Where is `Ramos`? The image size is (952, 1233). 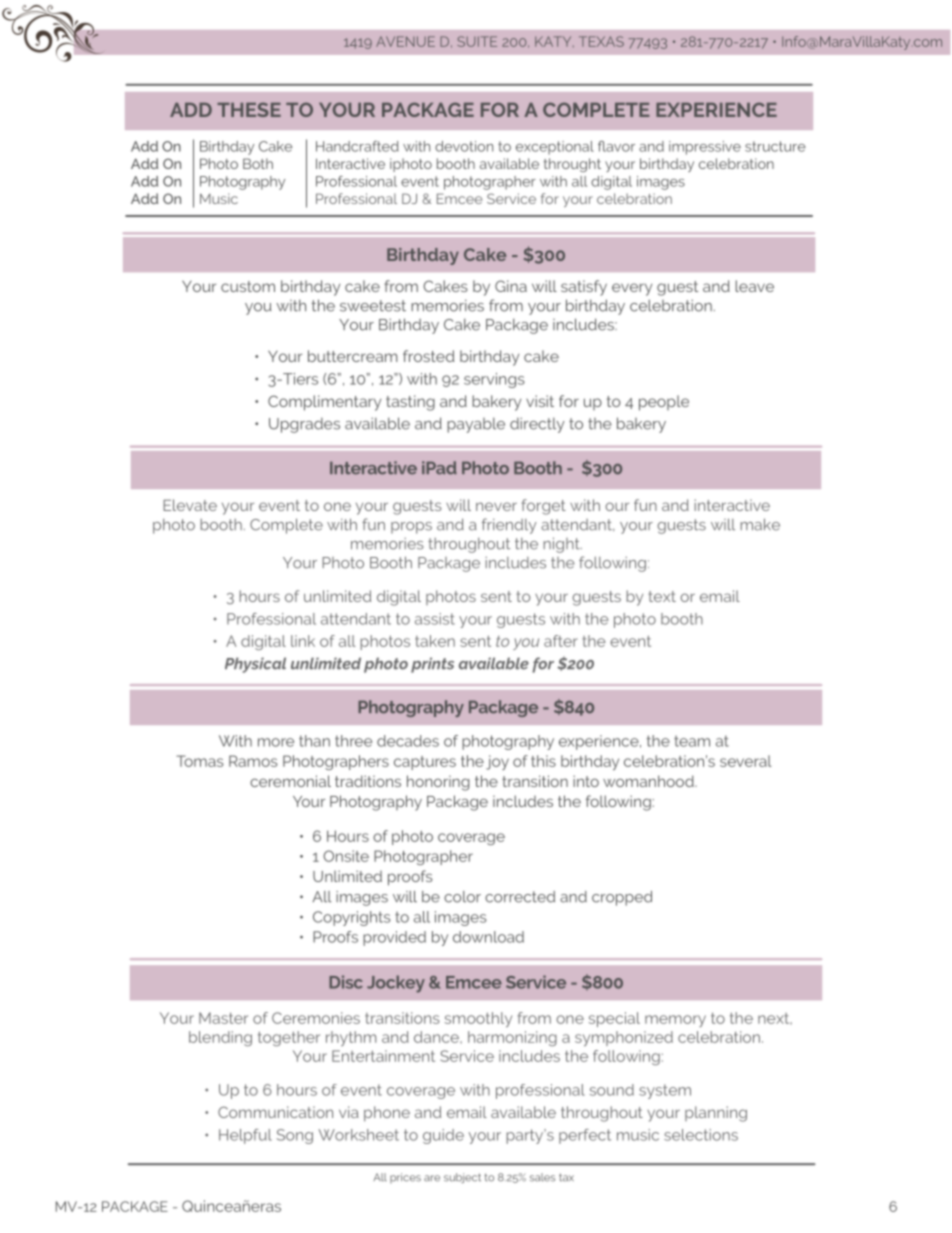 Ramos is located at coordinates (253, 761).
